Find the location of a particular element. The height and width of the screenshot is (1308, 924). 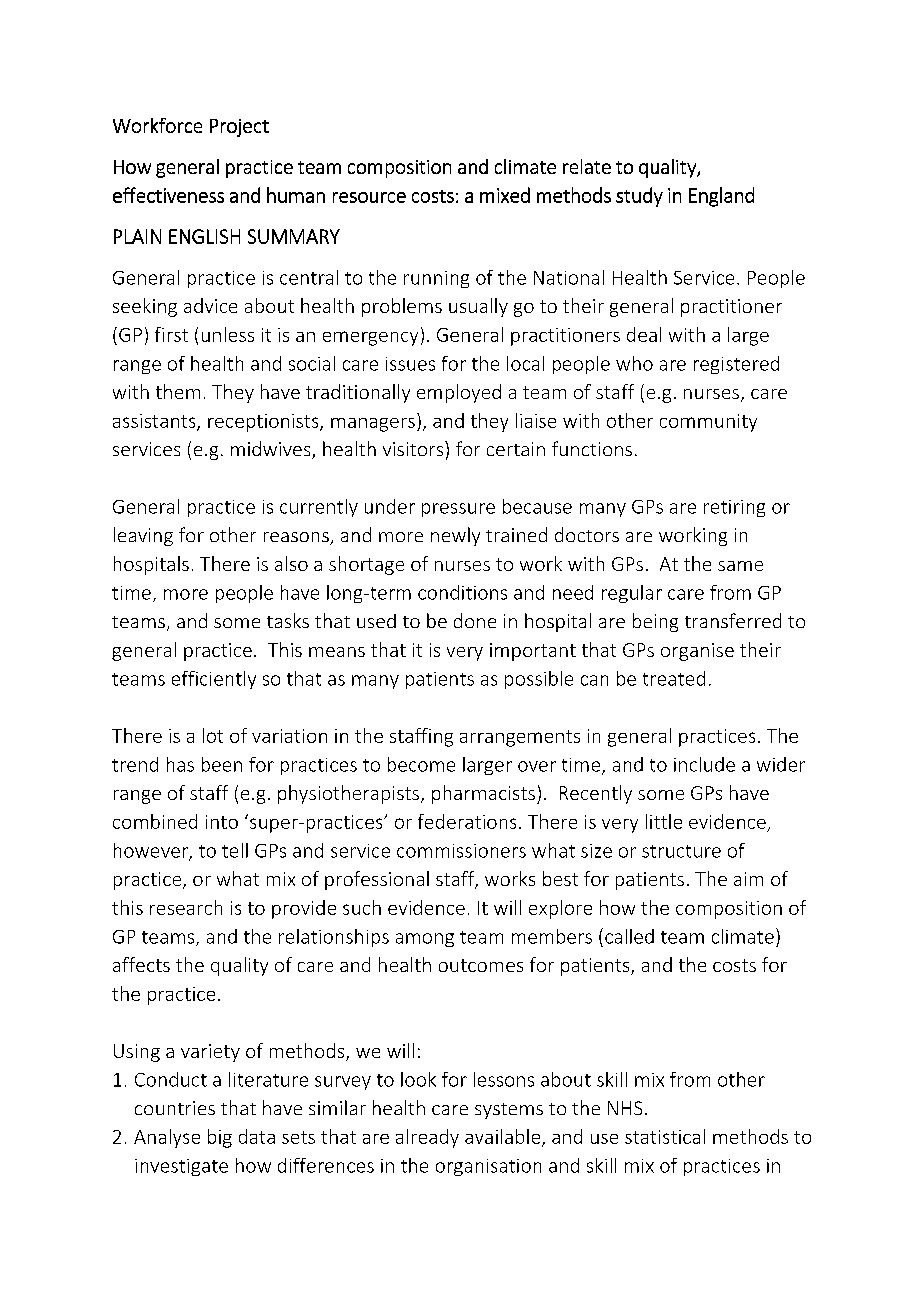

tell is located at coordinates (235, 850).
